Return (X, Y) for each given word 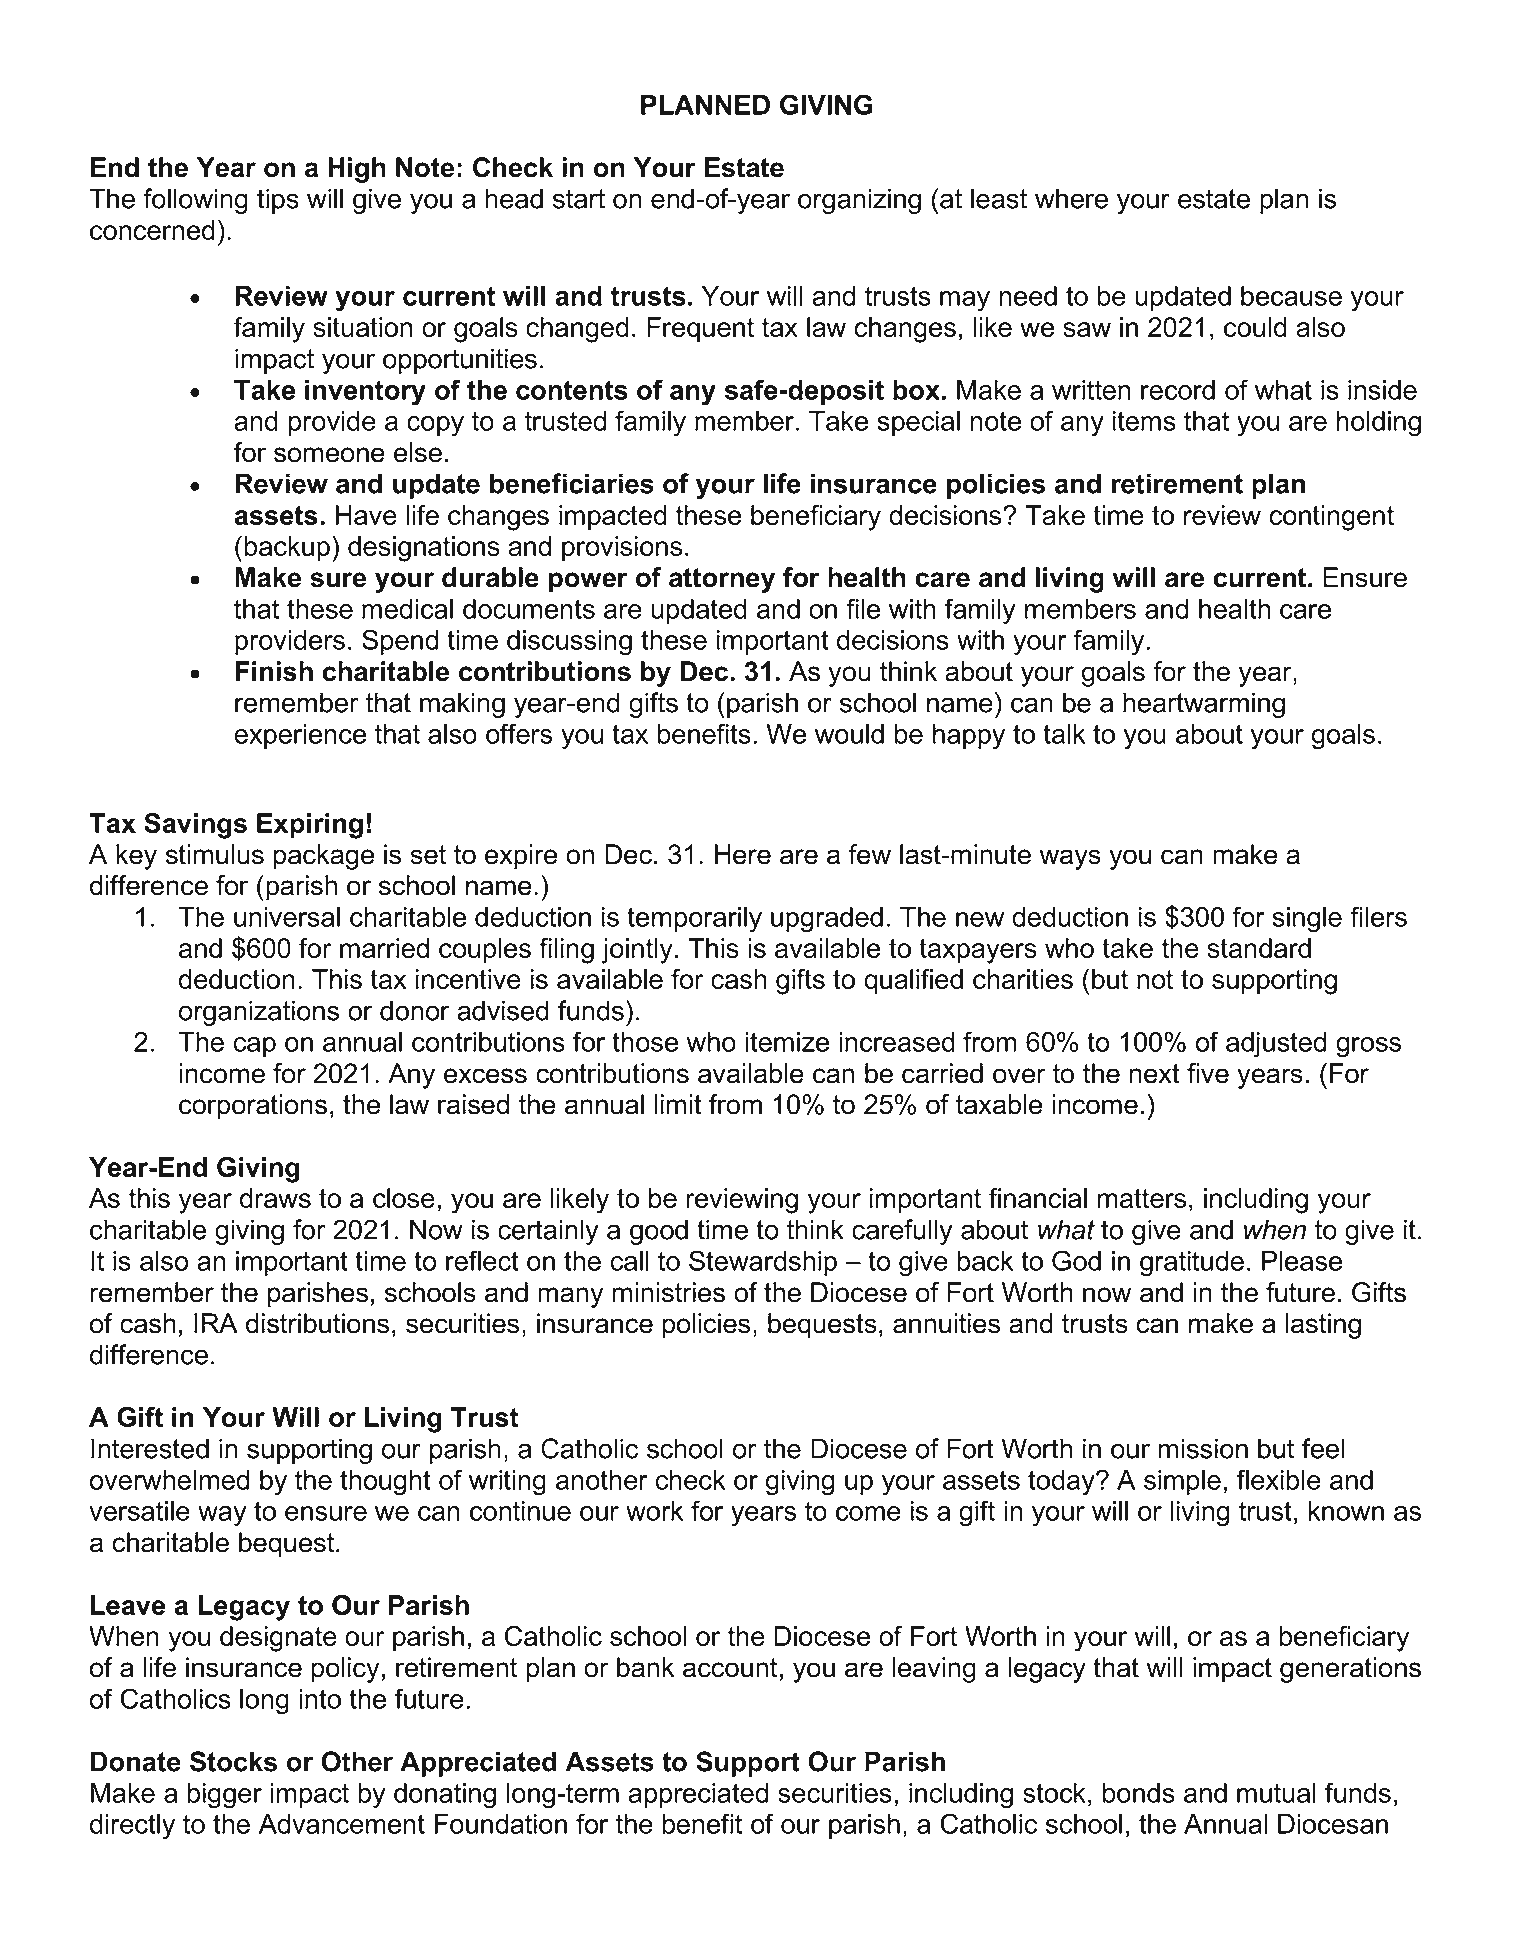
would (849, 734)
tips (278, 201)
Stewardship (763, 1263)
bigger (224, 1796)
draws (275, 1198)
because (1291, 296)
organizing (859, 201)
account (730, 1668)
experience (300, 736)
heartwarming (1204, 705)
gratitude (1192, 1264)
